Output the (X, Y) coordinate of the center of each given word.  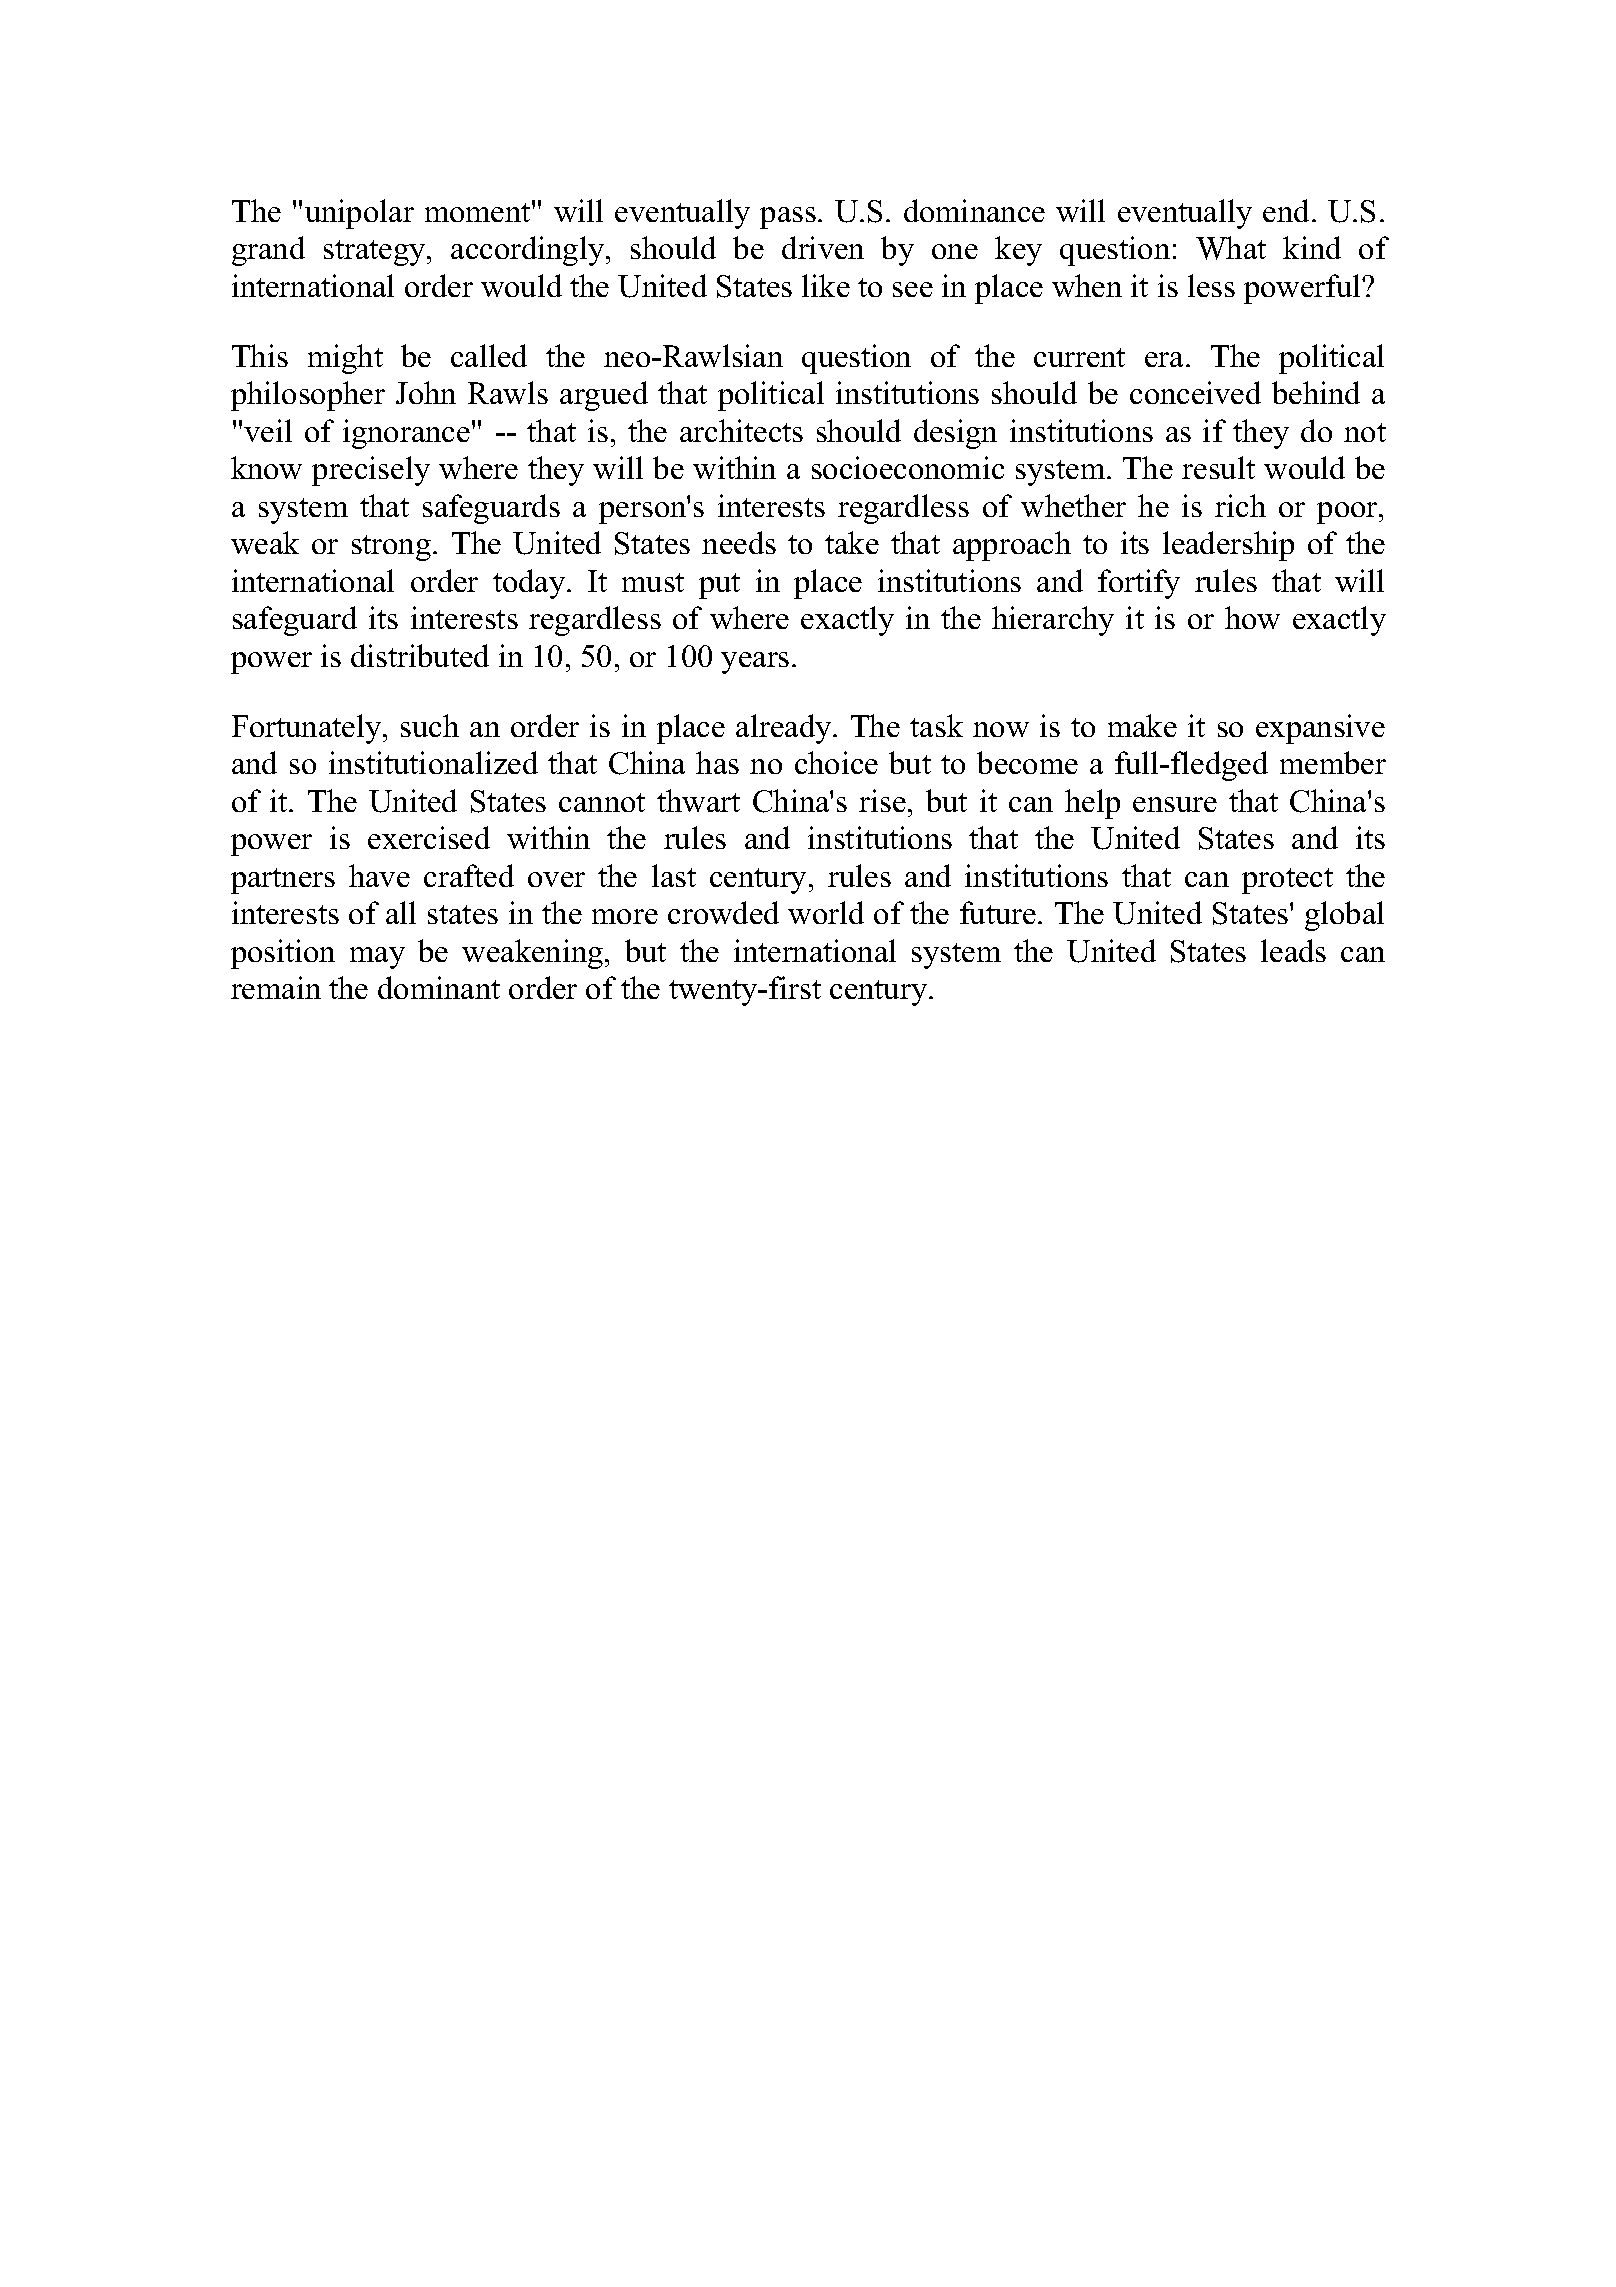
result (1218, 467)
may (377, 958)
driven (823, 247)
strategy (376, 253)
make (1142, 725)
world (826, 912)
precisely (371, 471)
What (1231, 248)
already (785, 729)
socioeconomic (908, 467)
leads (1293, 950)
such (430, 725)
